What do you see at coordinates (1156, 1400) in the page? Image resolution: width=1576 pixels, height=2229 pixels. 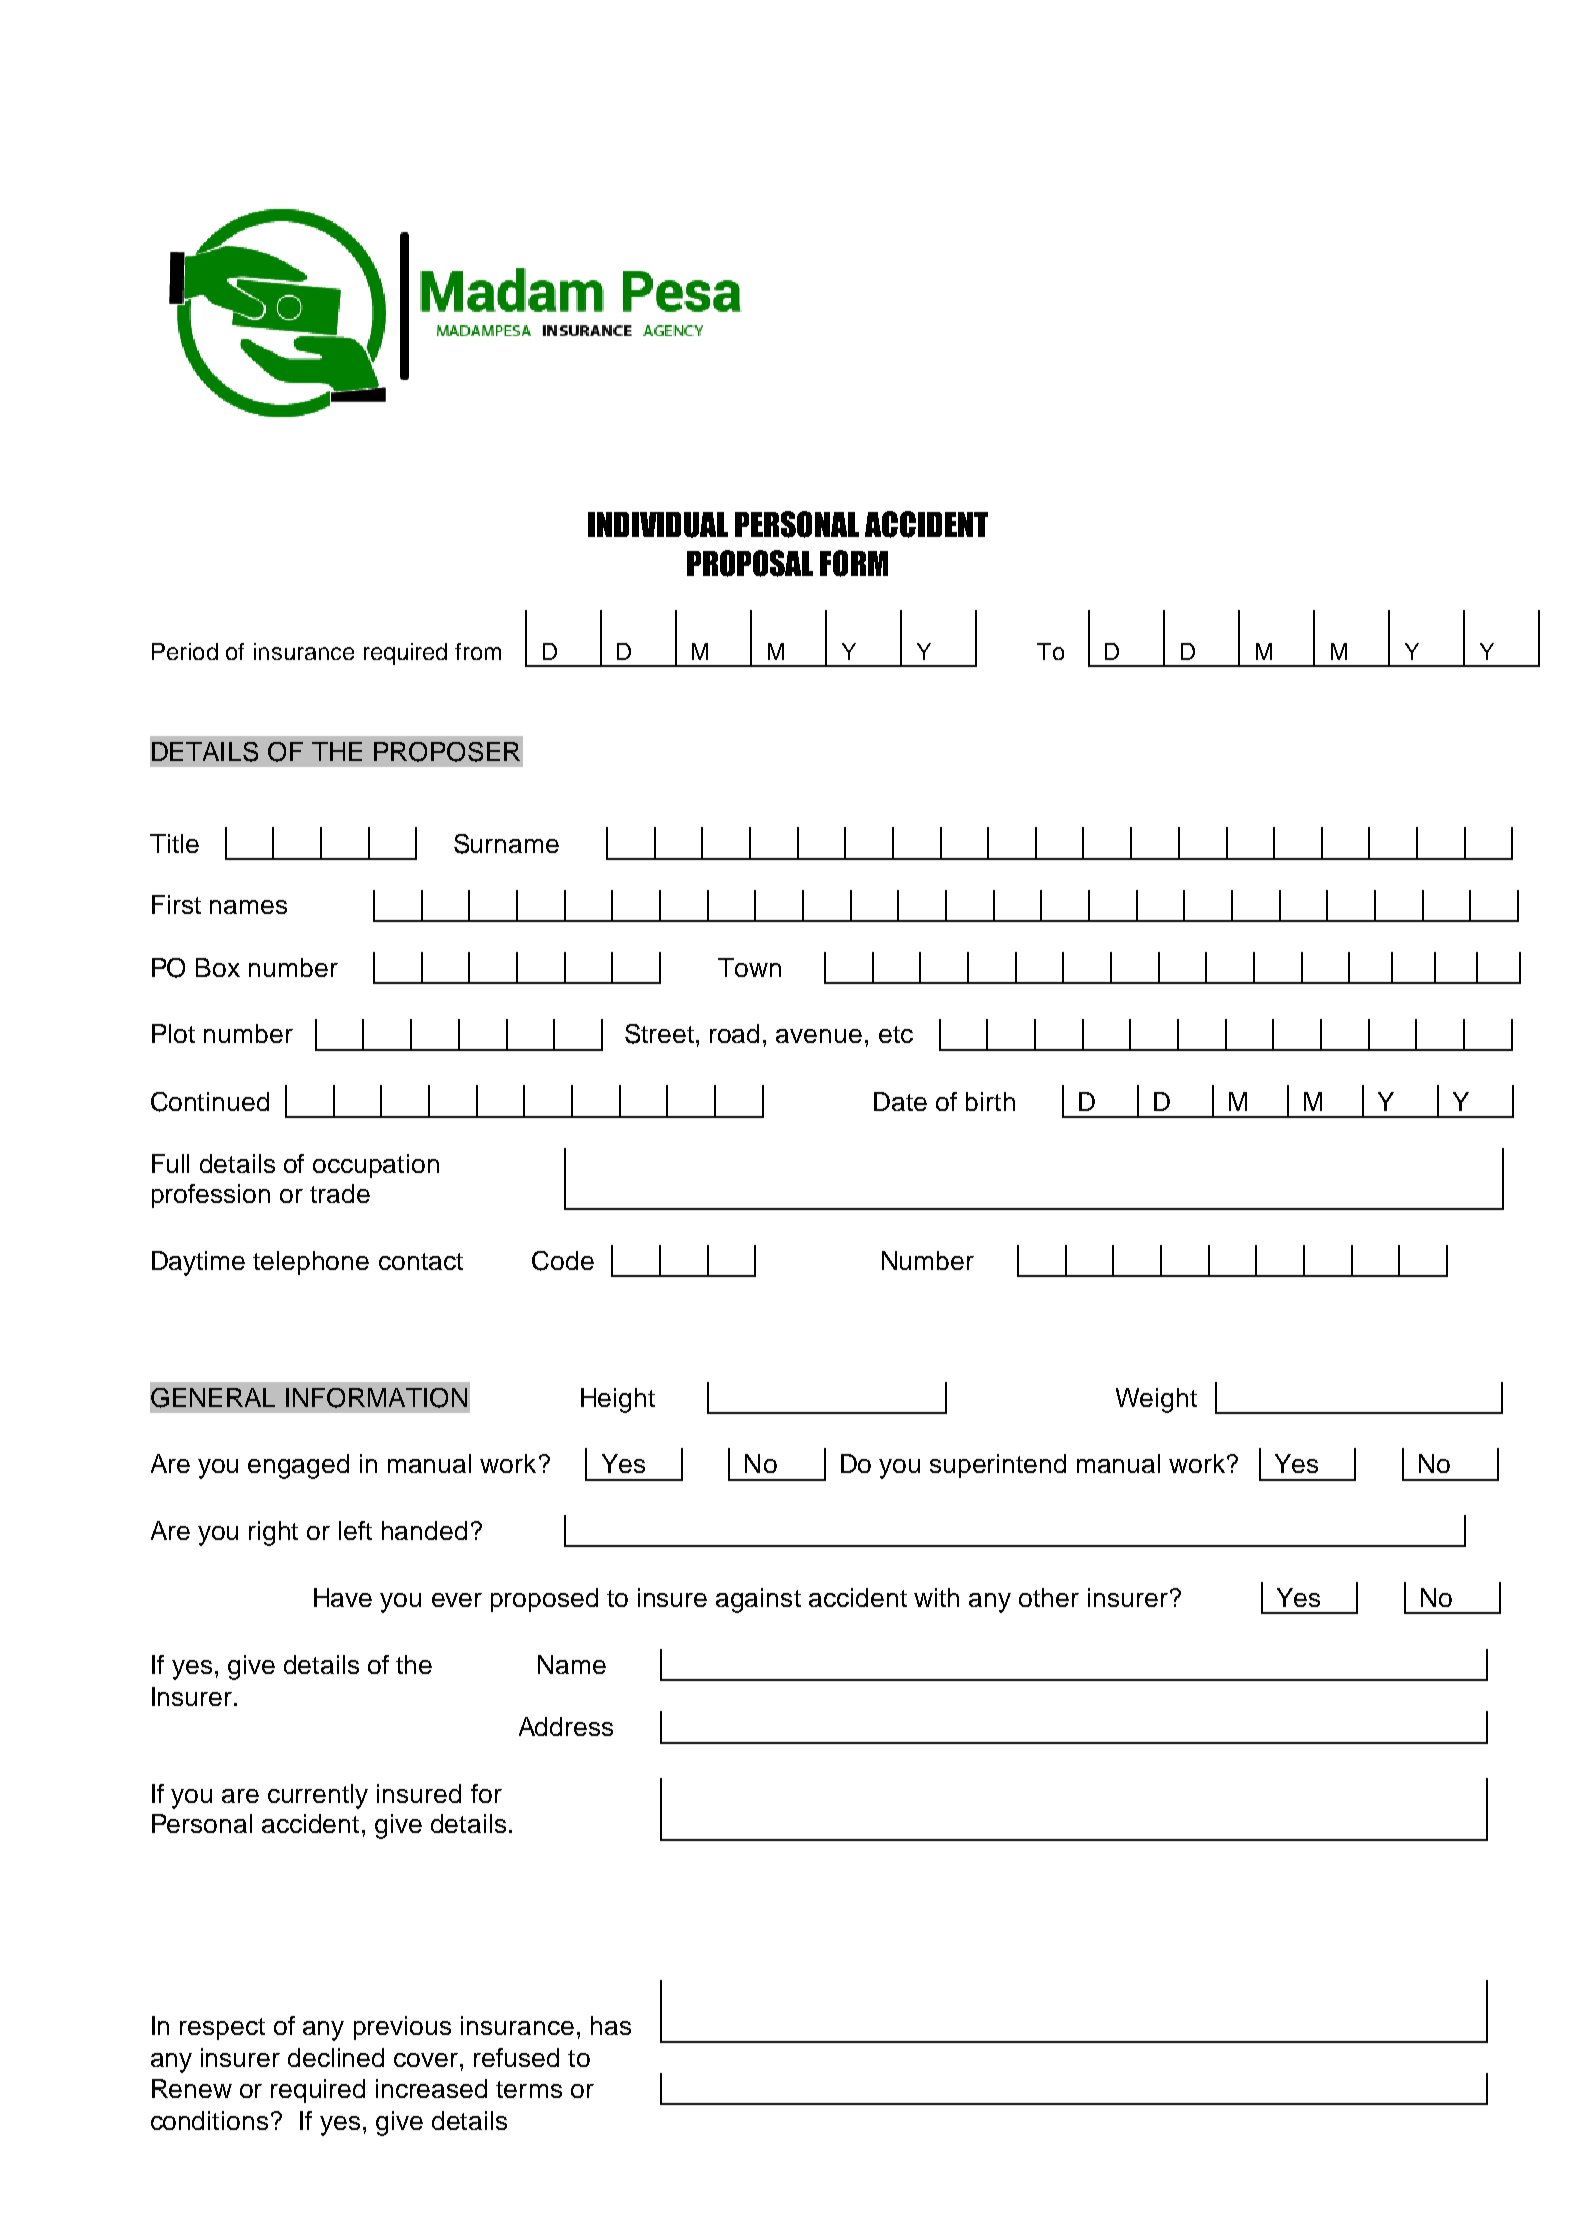 I see `Weight` at bounding box center [1156, 1400].
